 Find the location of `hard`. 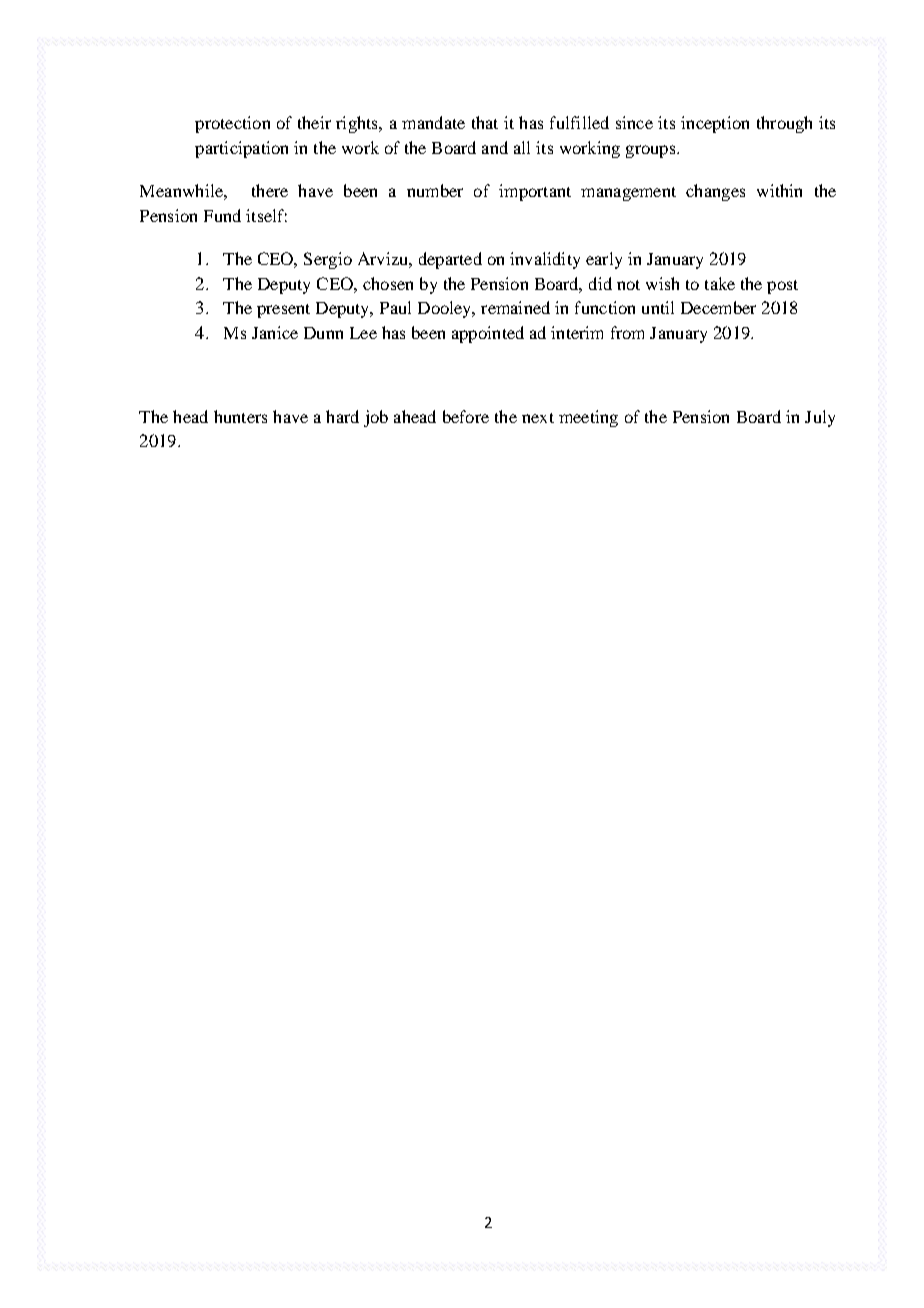

hard is located at coordinates (342, 416).
